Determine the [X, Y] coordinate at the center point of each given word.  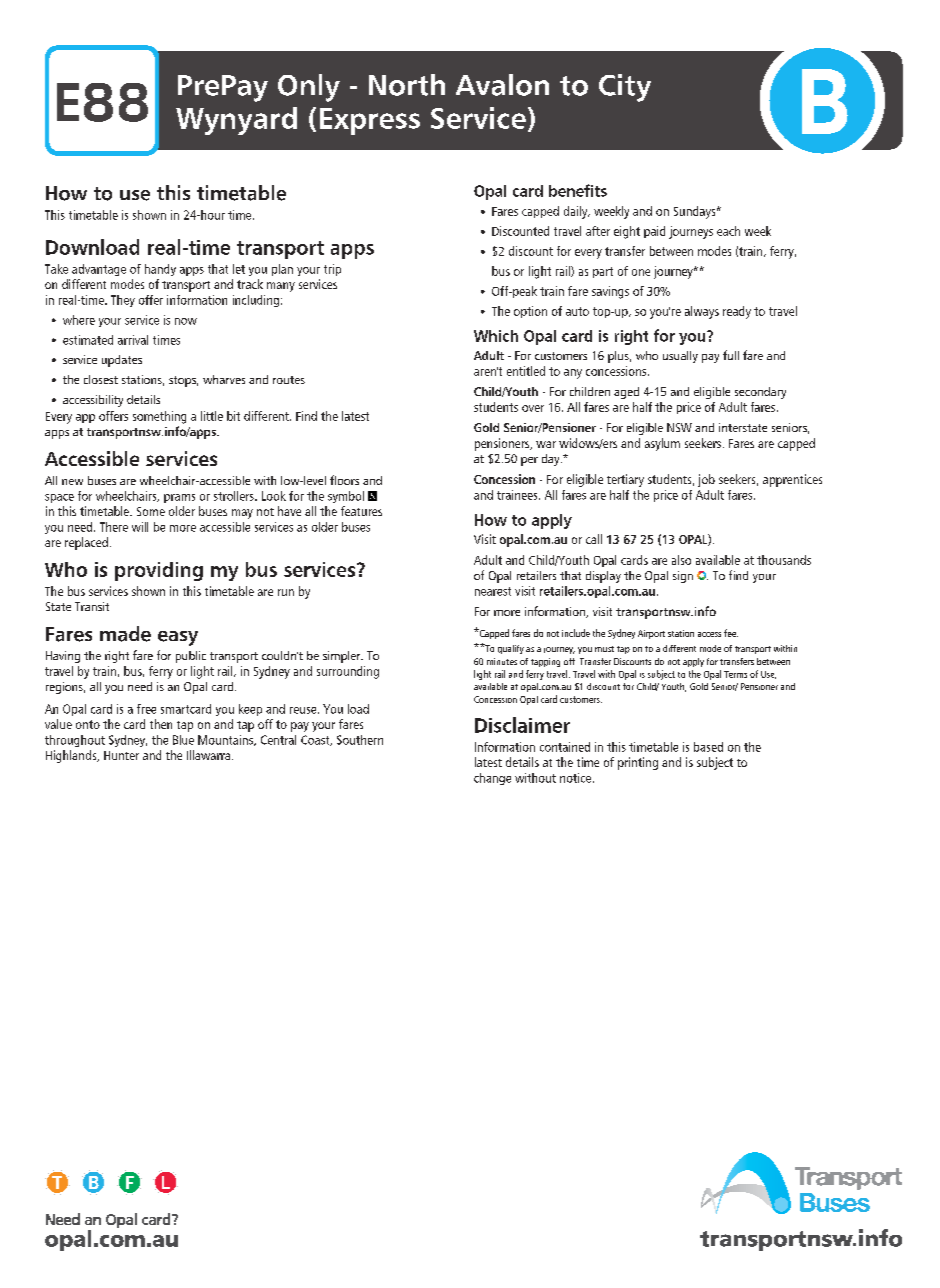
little [212, 416]
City [625, 88]
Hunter [121, 755]
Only [309, 88]
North [407, 85]
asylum [662, 444]
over [533, 408]
